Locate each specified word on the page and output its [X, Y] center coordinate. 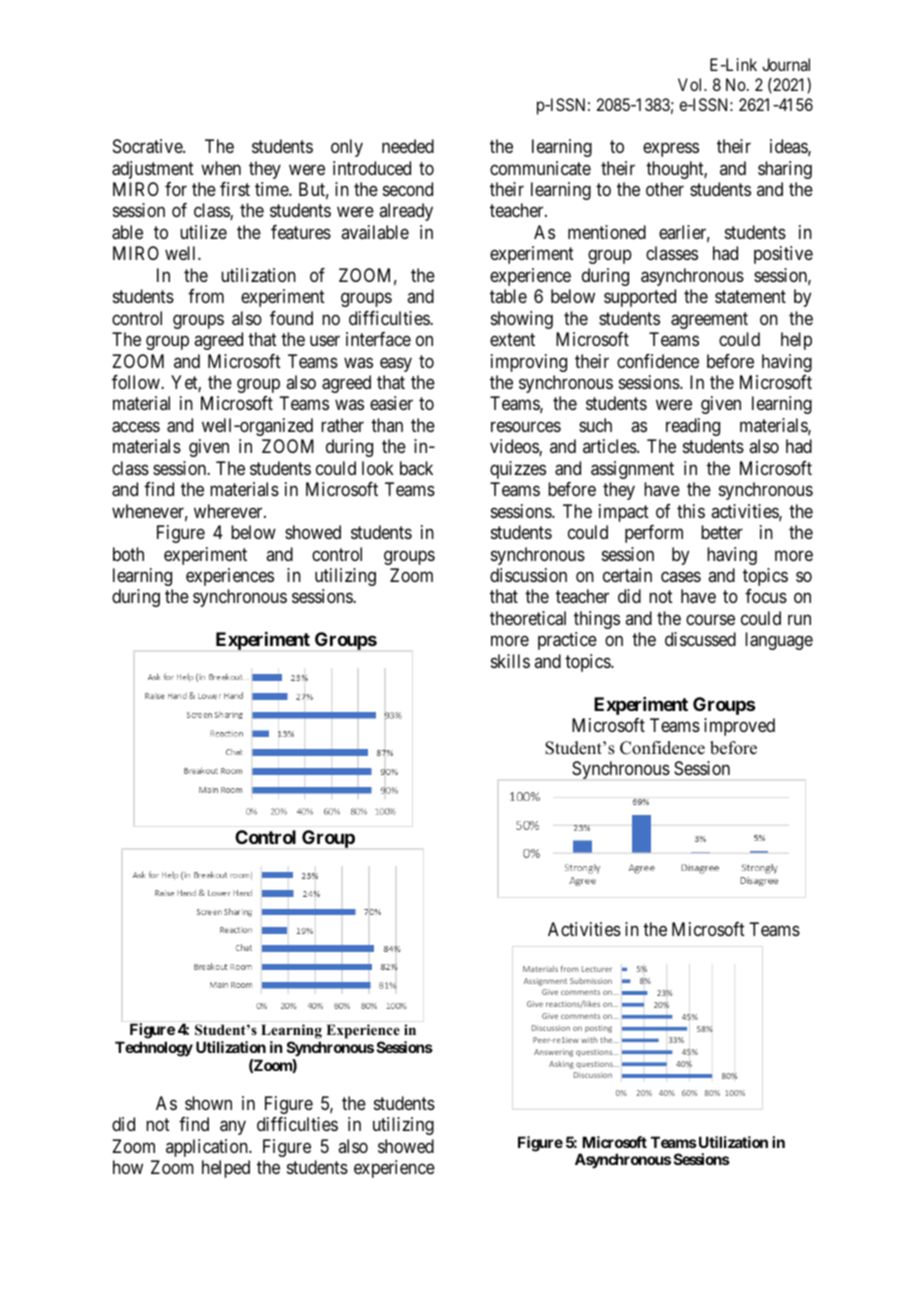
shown [208, 1103]
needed [408, 146]
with [589, 1040]
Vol [691, 84]
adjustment [153, 170]
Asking [561, 1065]
